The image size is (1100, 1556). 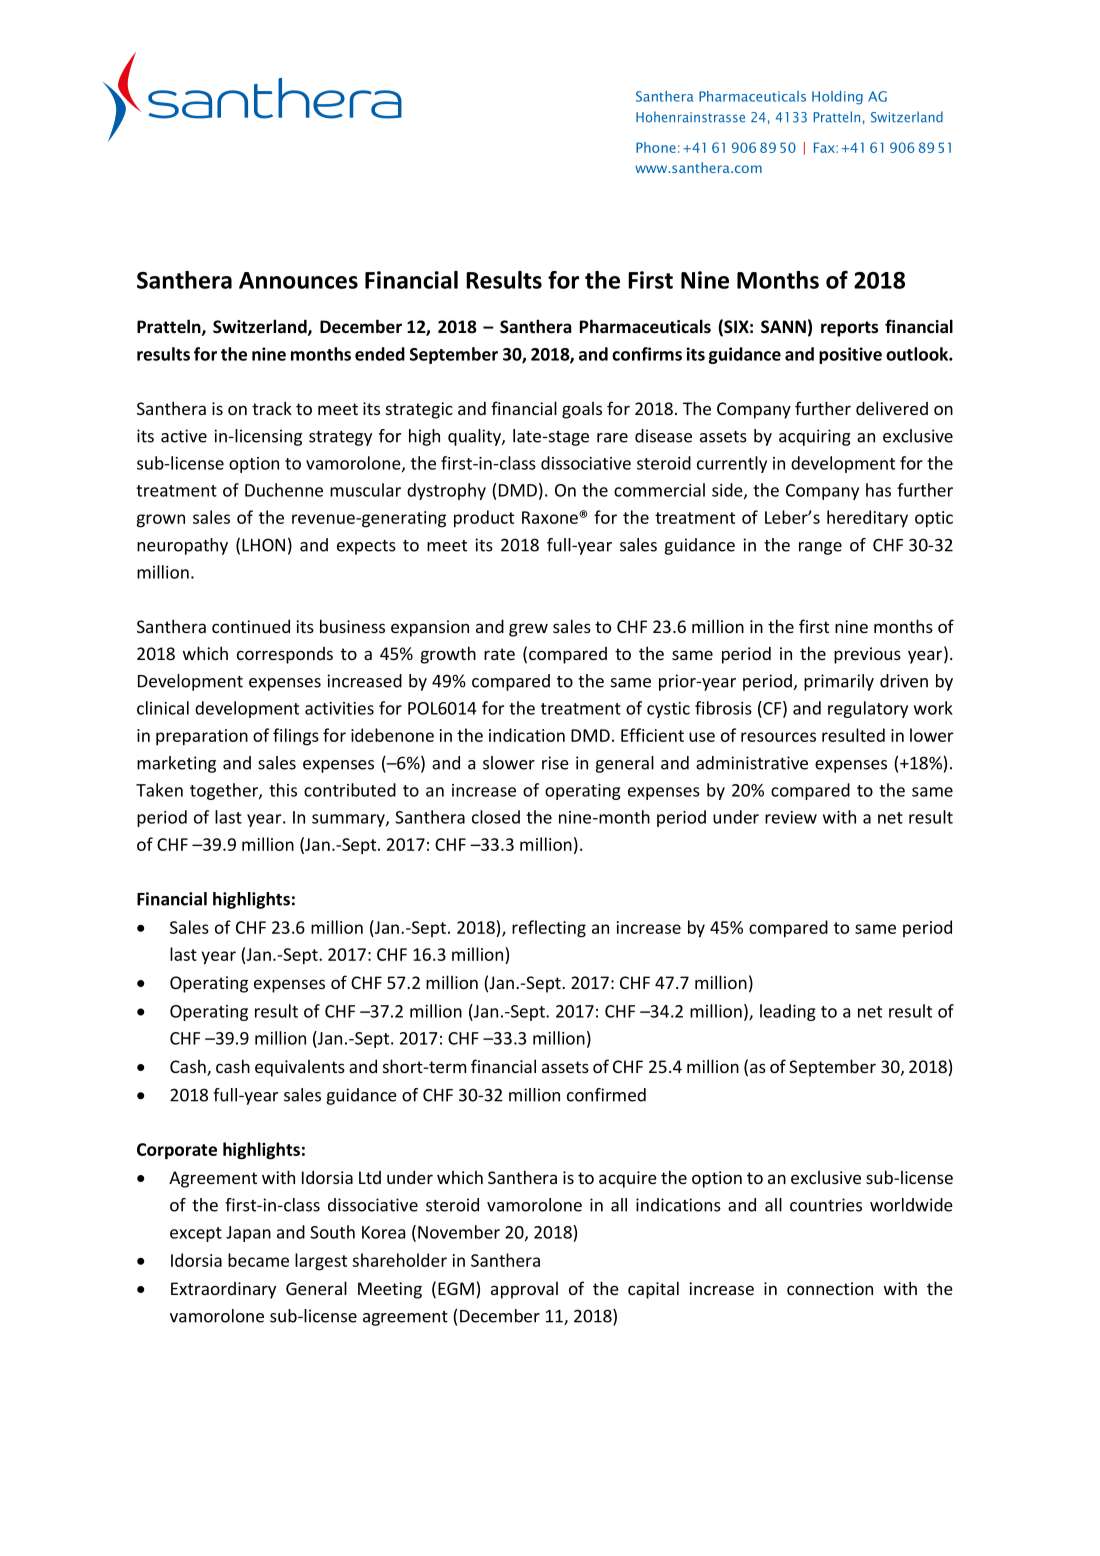 I want to click on hereditary, so click(x=867, y=518).
